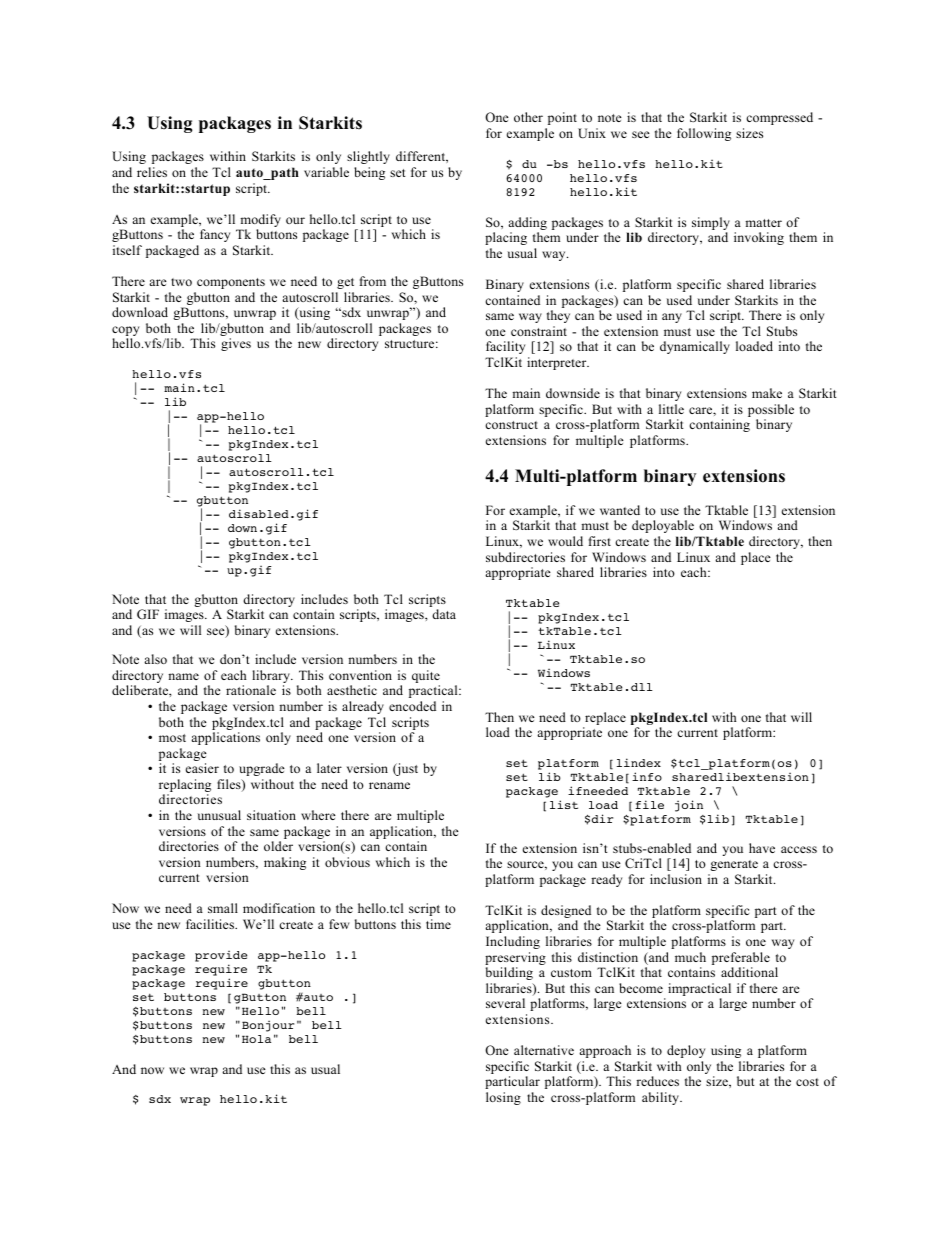  Describe the element at coordinates (251, 690) in the document. I see `rationale` at that location.
